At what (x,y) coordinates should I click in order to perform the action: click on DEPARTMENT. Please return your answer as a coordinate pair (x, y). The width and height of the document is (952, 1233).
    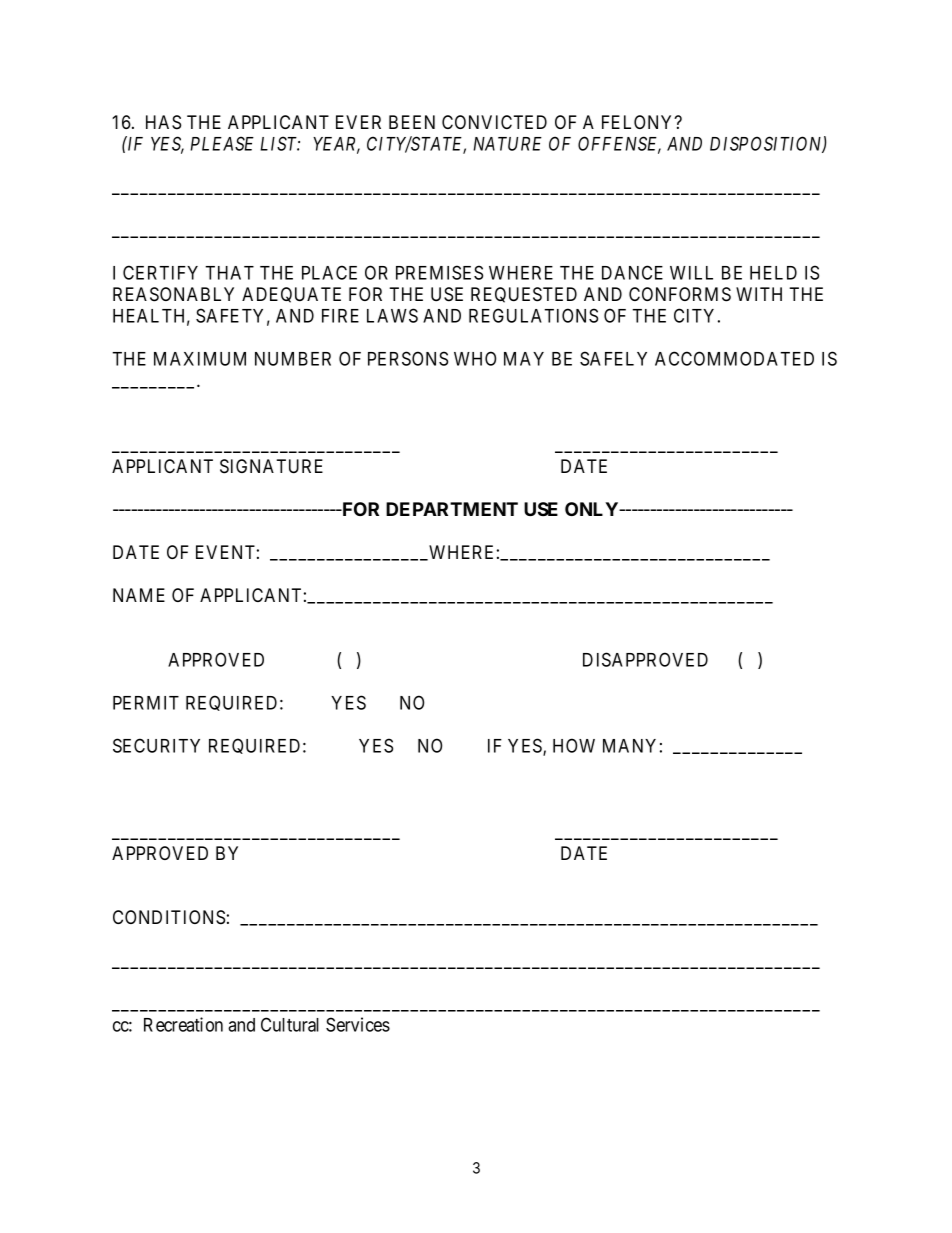
    Looking at the image, I should click on (452, 509).
